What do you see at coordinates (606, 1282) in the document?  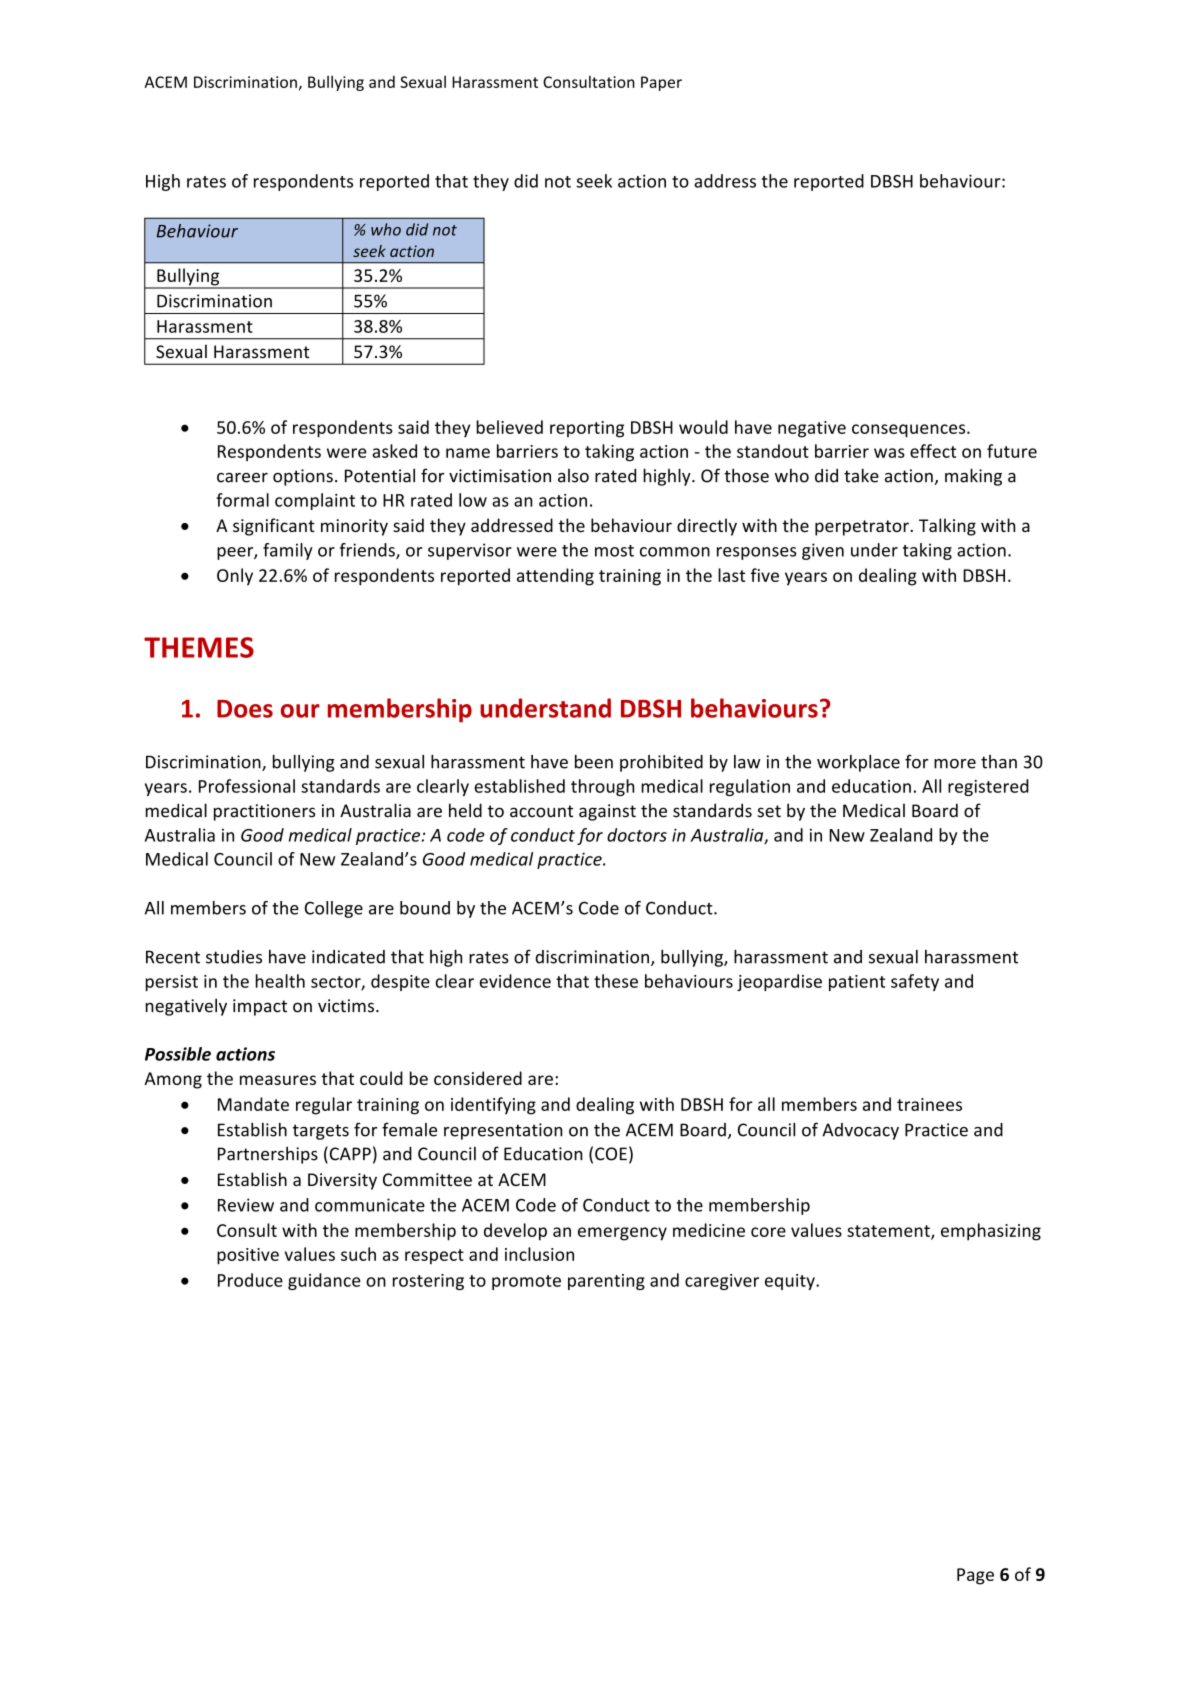 I see `parenting` at bounding box center [606, 1282].
